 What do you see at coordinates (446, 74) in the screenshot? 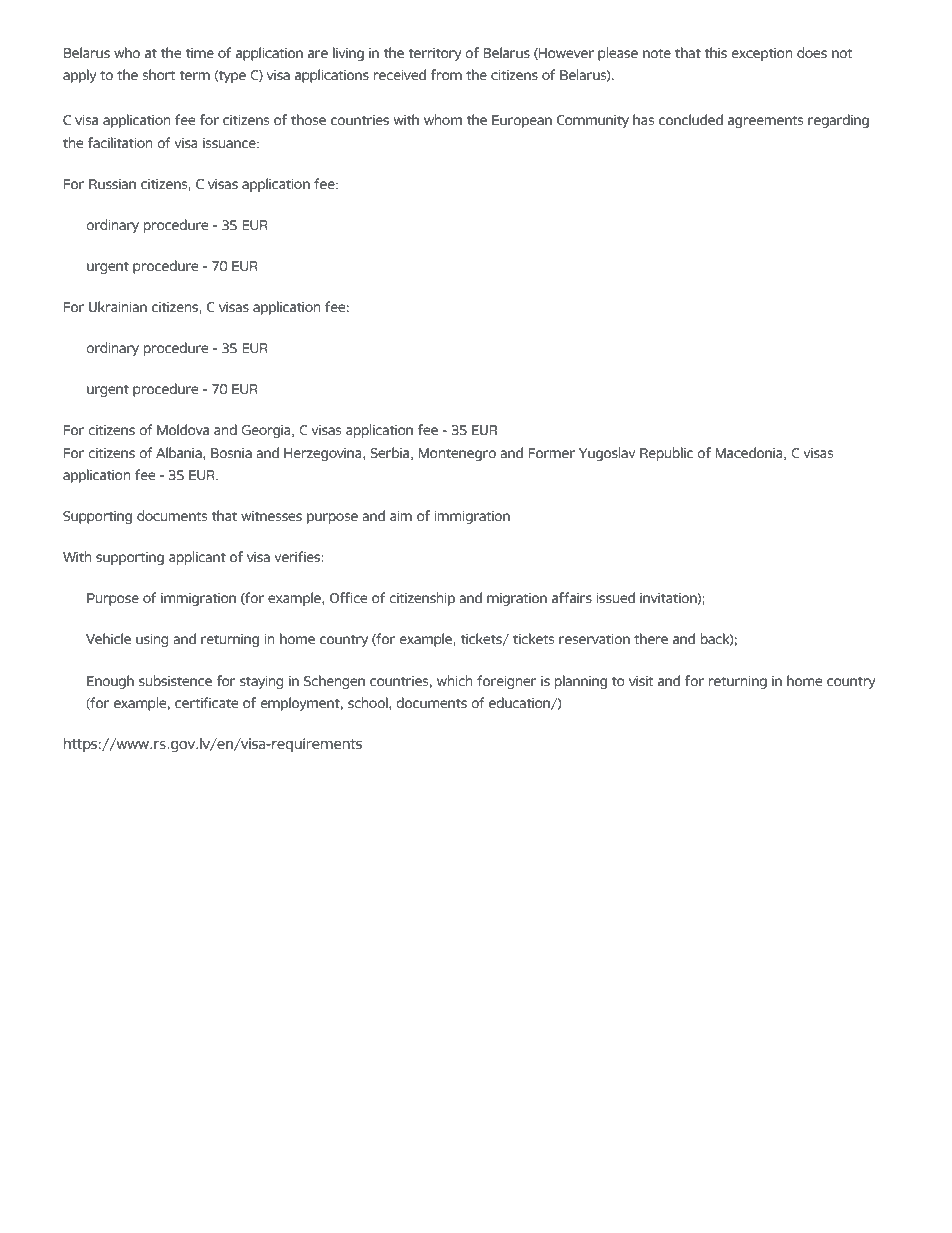
I see `from` at bounding box center [446, 74].
